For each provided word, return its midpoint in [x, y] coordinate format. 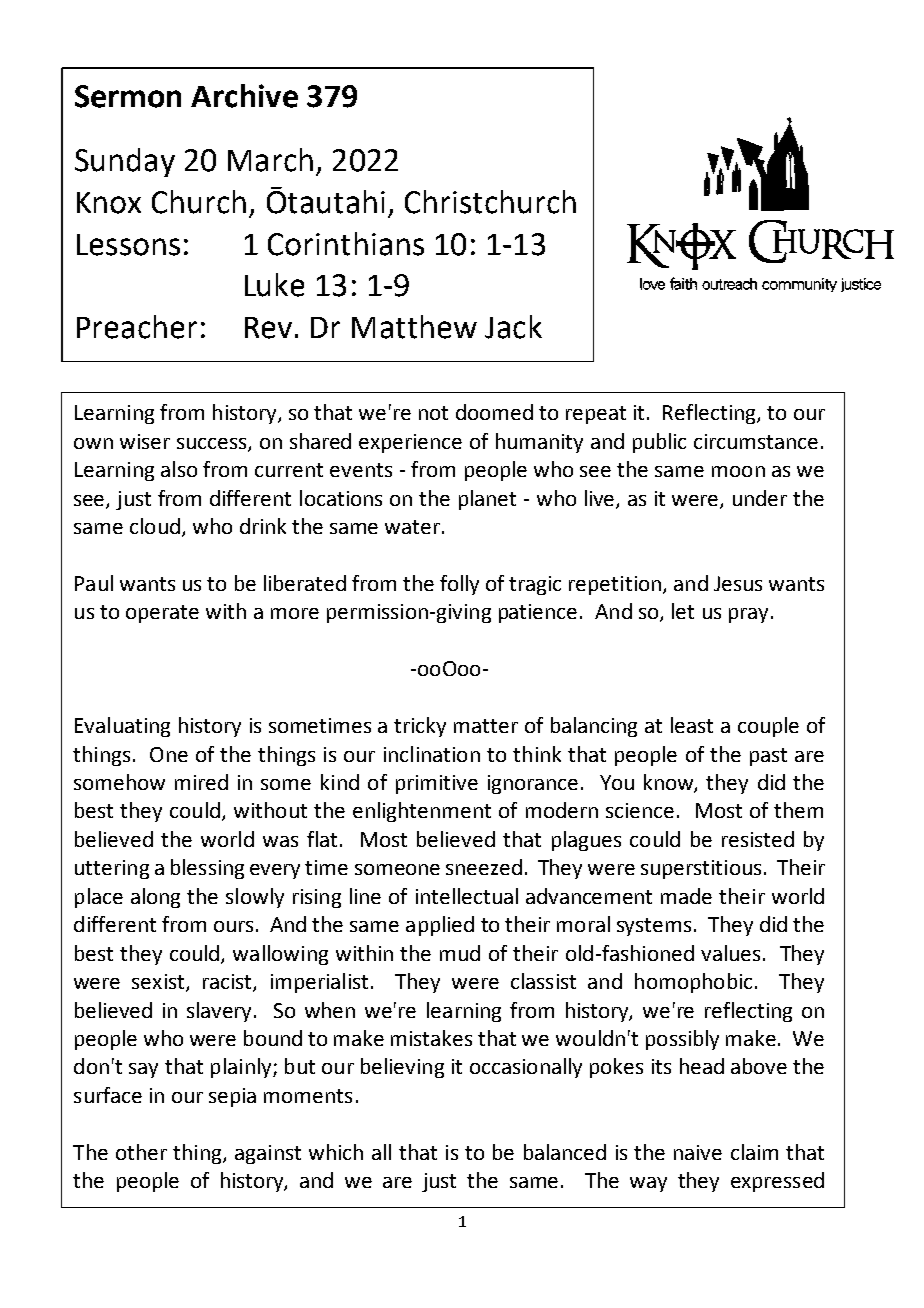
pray [750, 615]
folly [459, 585]
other [141, 1152]
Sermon [128, 96]
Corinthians [346, 244]
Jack [513, 327]
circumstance [756, 441]
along [155, 898]
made [686, 896]
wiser [145, 441]
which [336, 1152]
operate [162, 614]
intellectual [467, 896]
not [433, 413]
